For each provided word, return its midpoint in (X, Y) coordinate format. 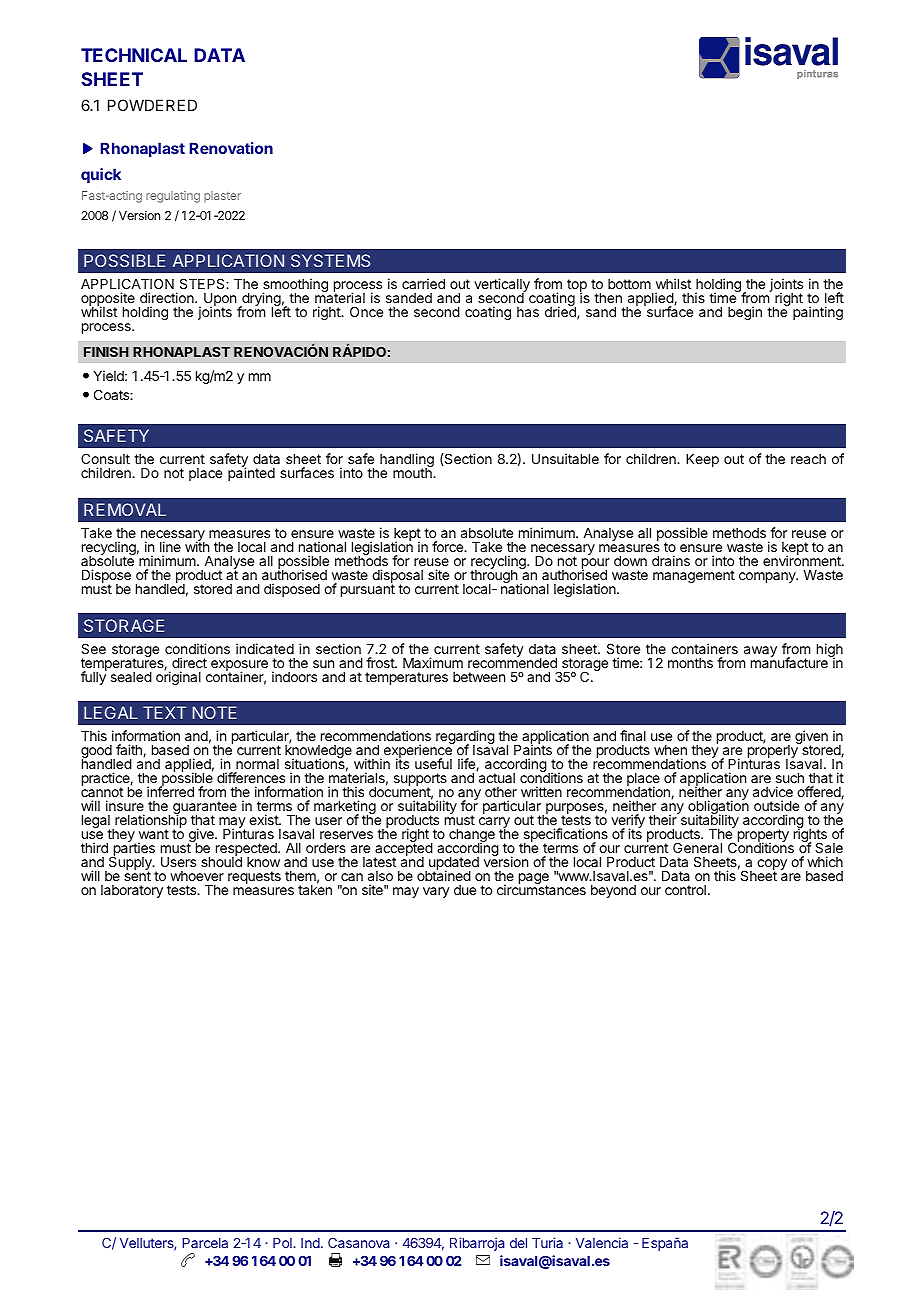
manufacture (790, 661)
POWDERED (152, 105)
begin (745, 313)
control (685, 890)
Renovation (231, 148)
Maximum (433, 662)
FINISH (106, 351)
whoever (197, 876)
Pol (283, 1243)
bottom (629, 284)
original (178, 677)
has (528, 312)
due (465, 890)
